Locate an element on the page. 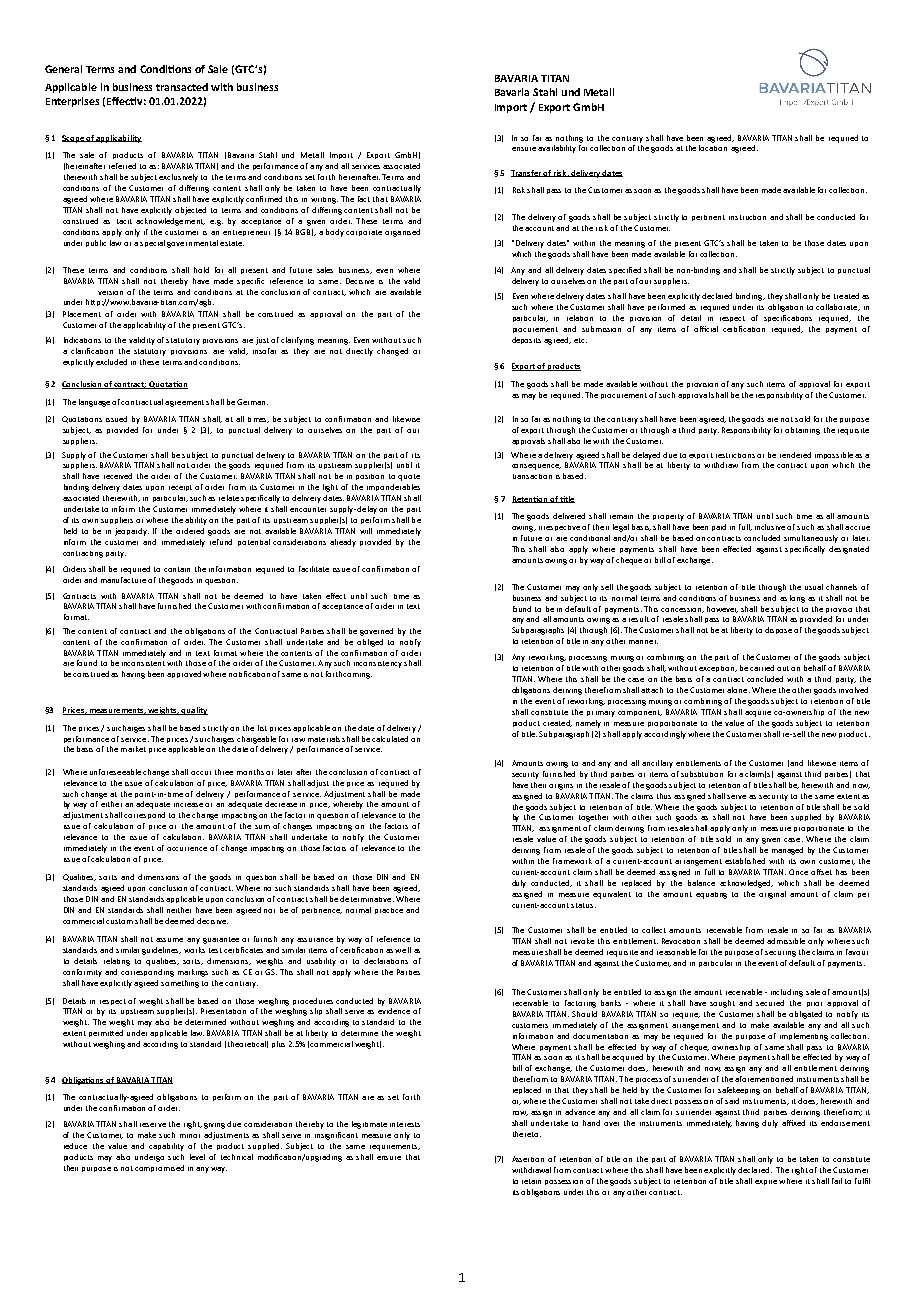 This document has width=924, height=1308. obliged is located at coordinates (370, 643).
